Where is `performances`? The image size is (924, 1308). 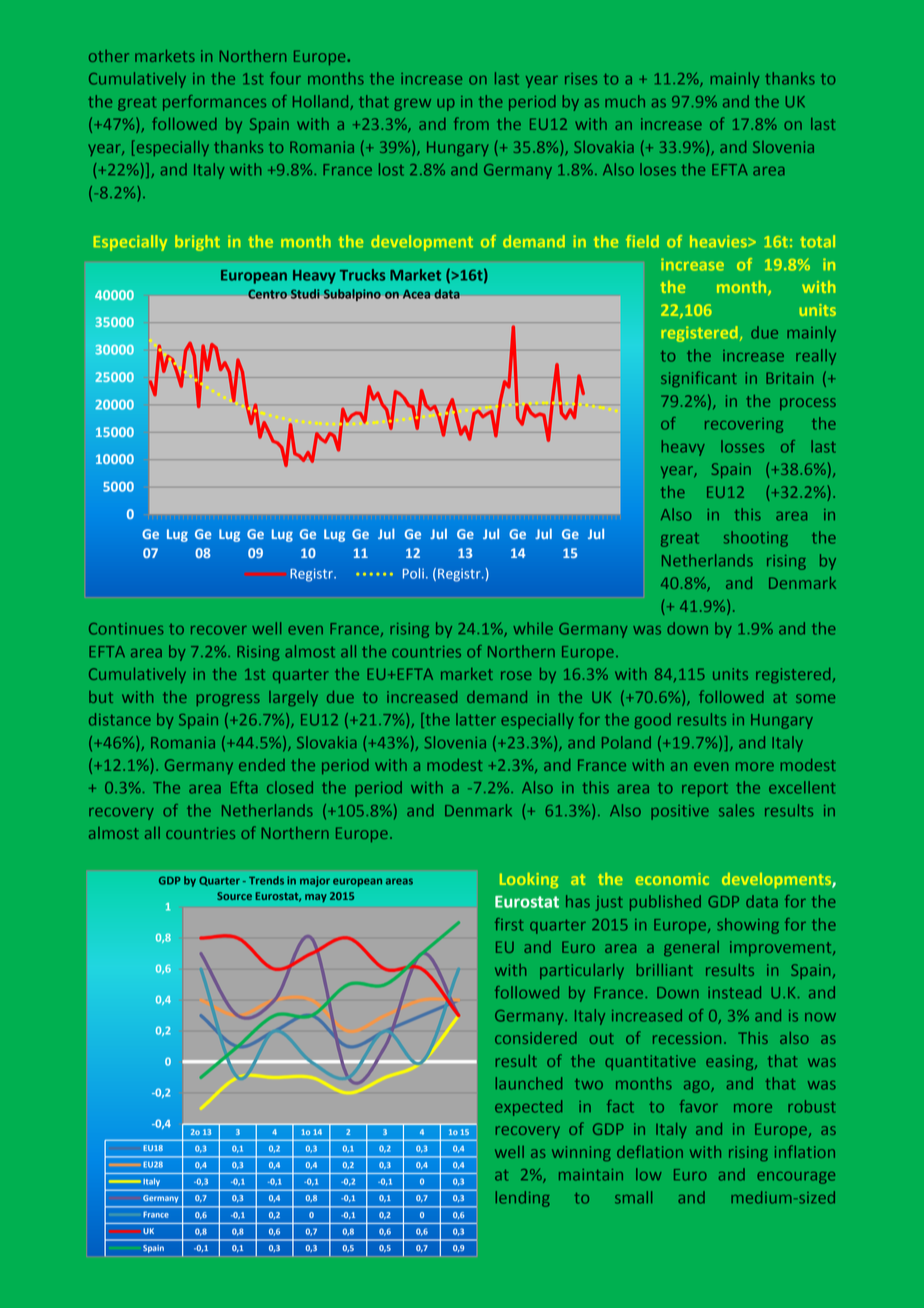
performances is located at coordinates (214, 103).
